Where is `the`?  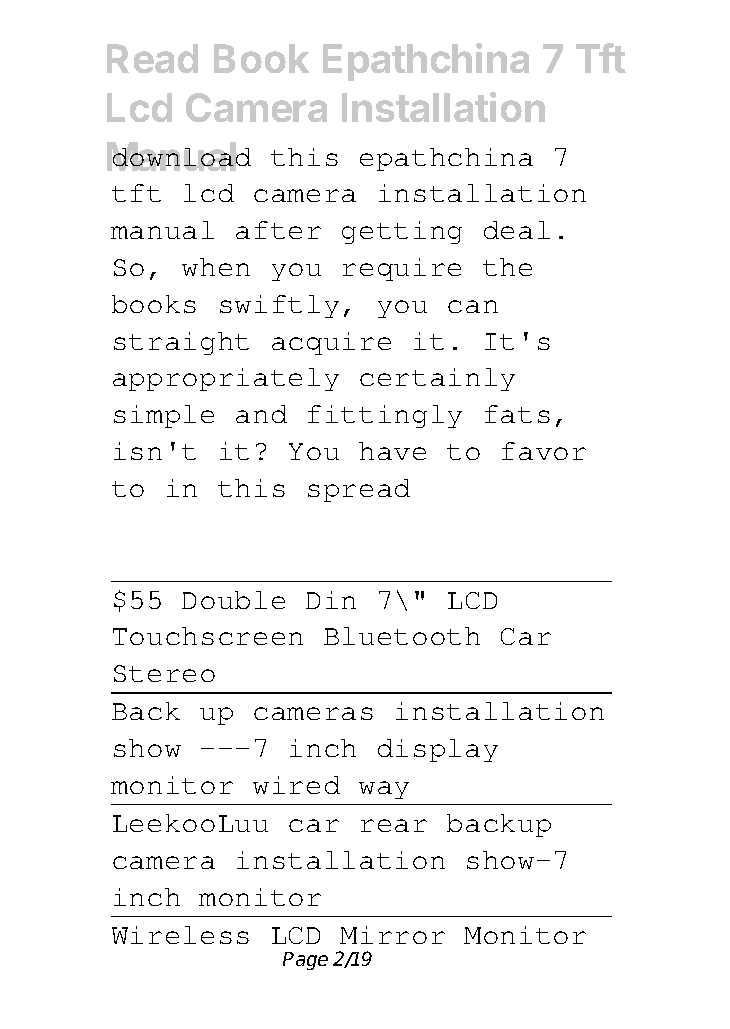 the is located at coordinates (507, 267).
